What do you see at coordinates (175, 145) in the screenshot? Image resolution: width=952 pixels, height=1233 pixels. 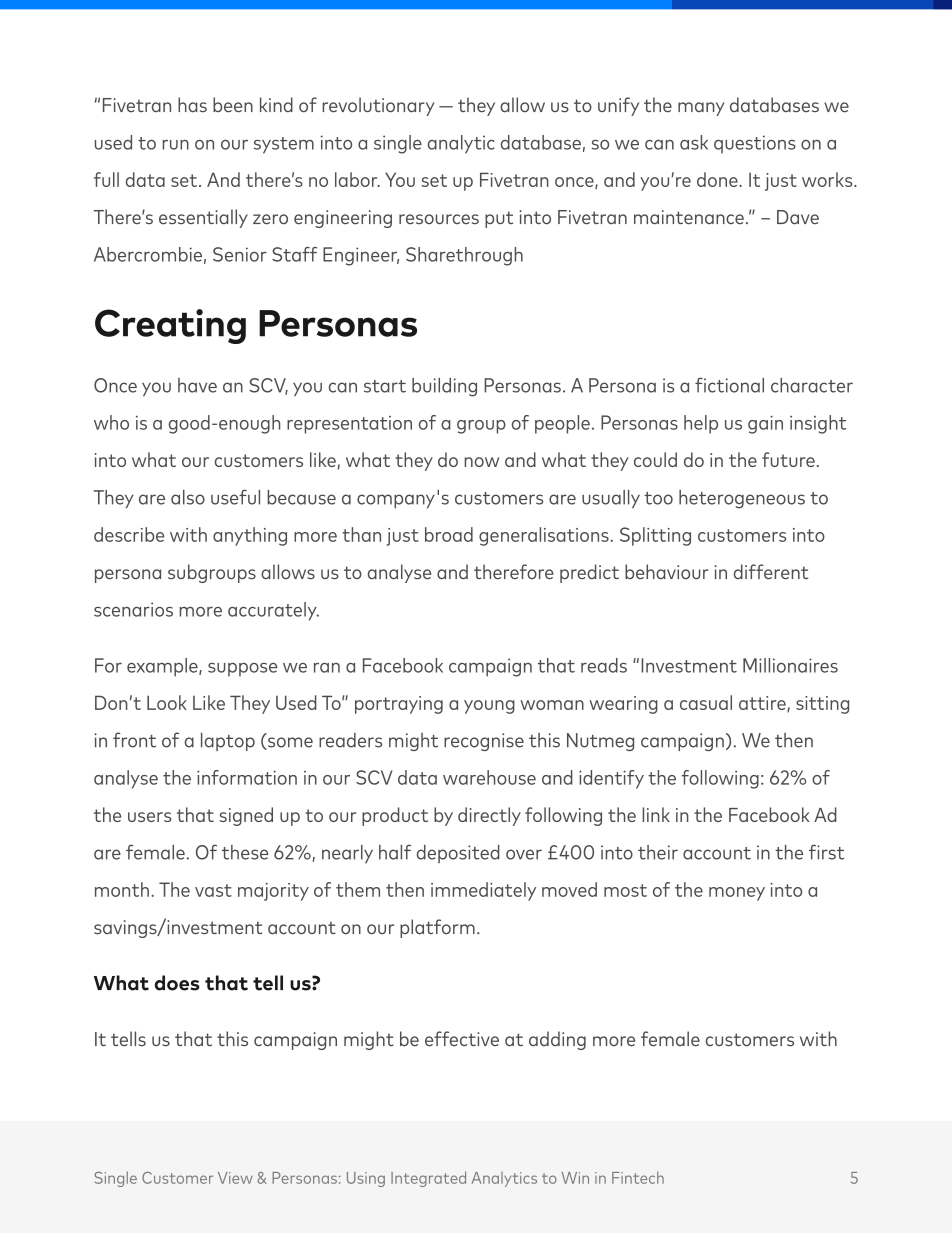 I see `run` at bounding box center [175, 145].
